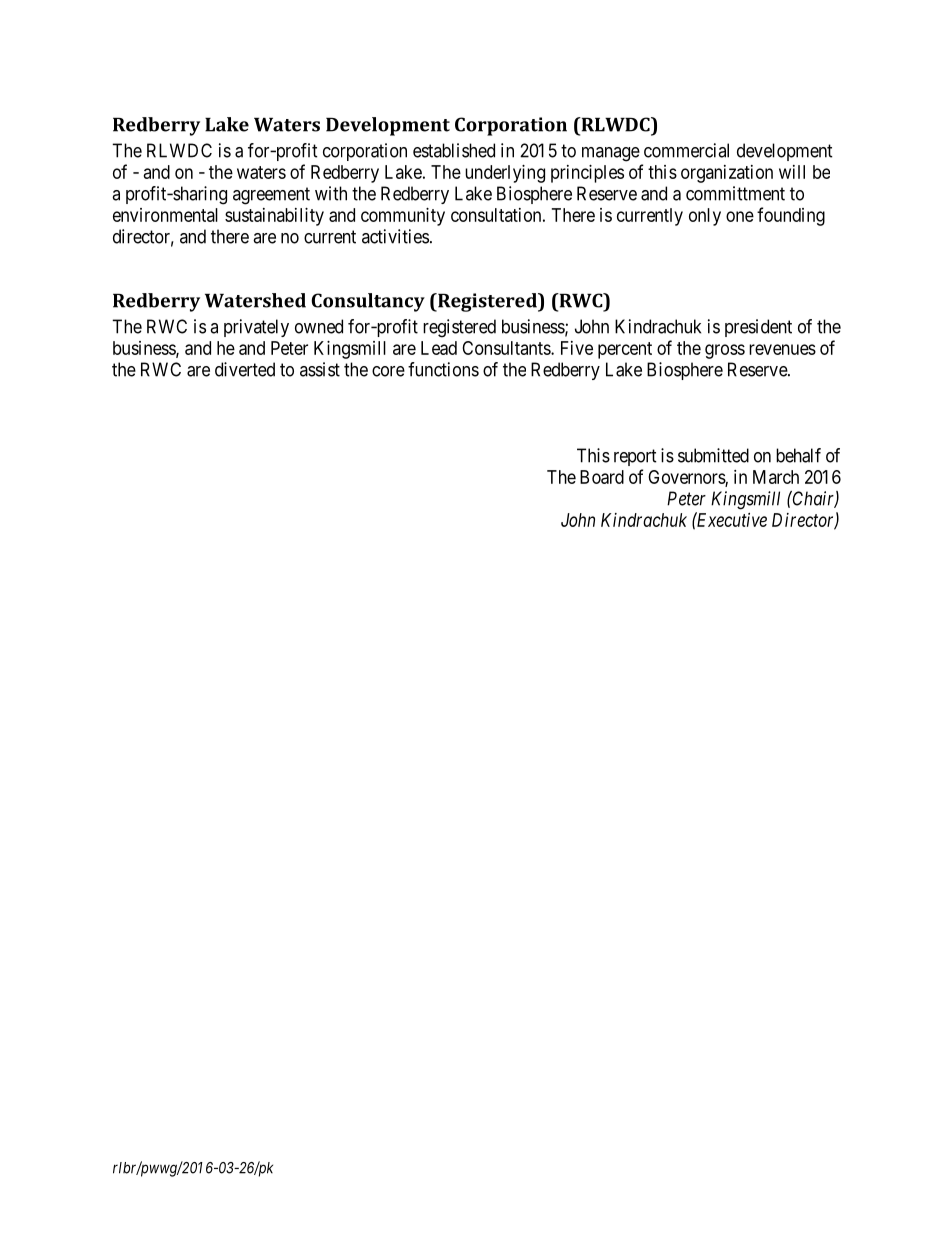  What do you see at coordinates (256, 328) in the document?
I see `privately` at bounding box center [256, 328].
